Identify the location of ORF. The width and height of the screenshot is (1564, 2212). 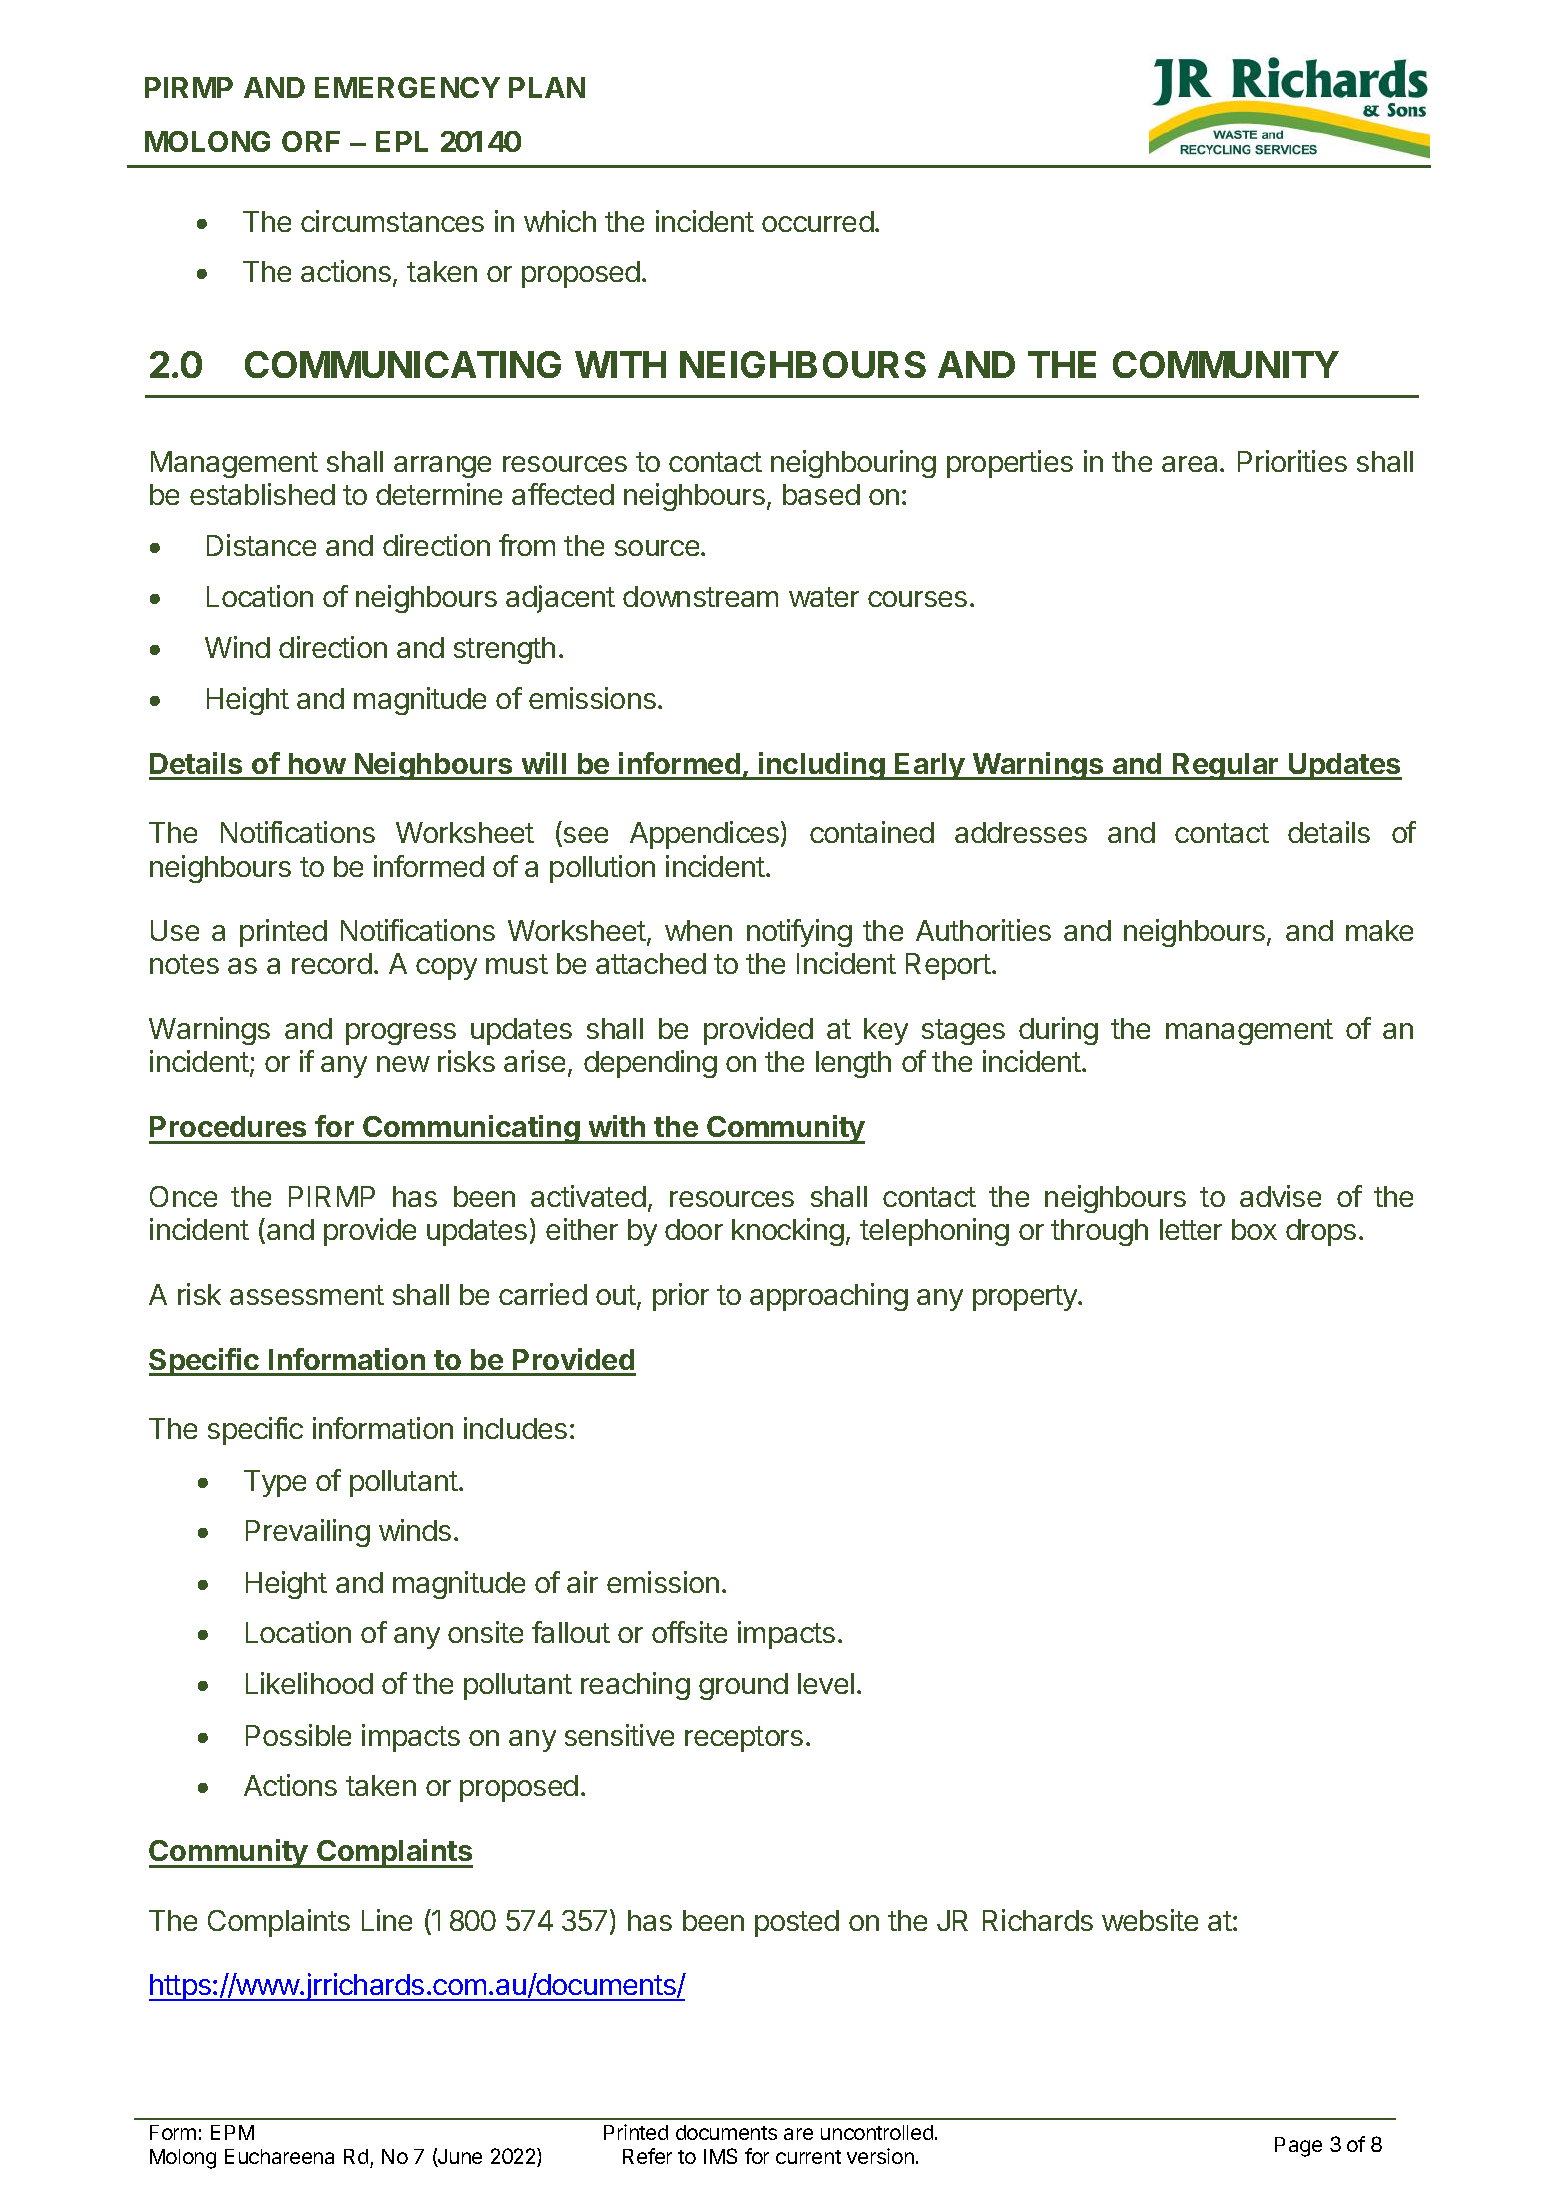
(311, 141).
